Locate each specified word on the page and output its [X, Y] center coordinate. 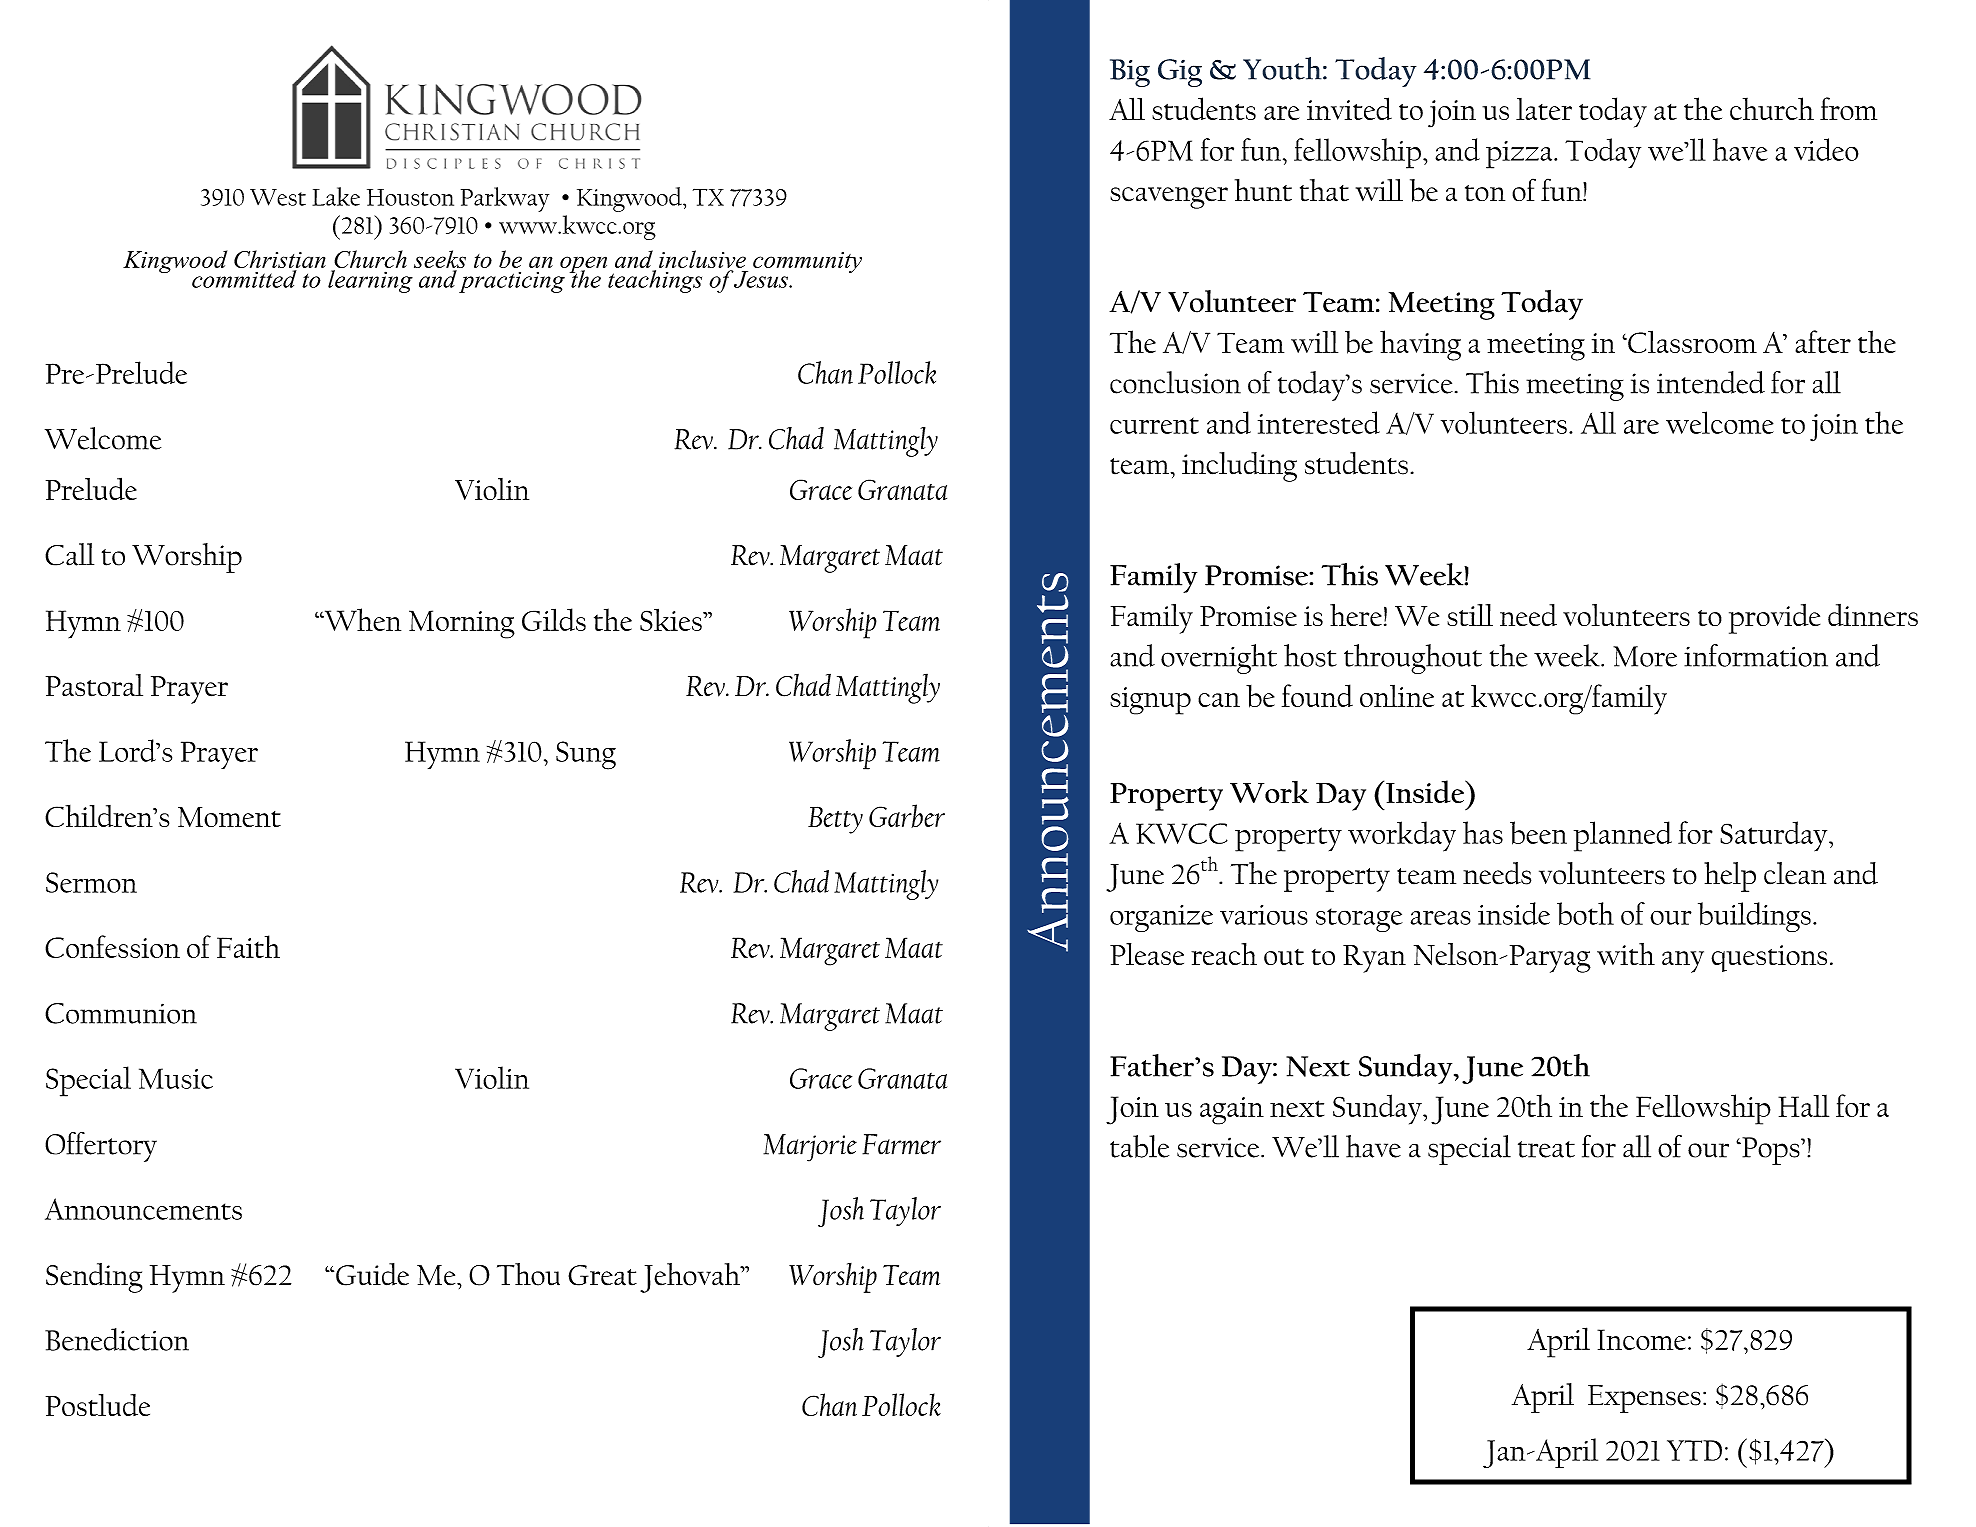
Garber [907, 816]
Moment [229, 817]
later [1544, 109]
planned [1623, 836]
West [278, 197]
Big [1130, 73]
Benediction [117, 1339]
